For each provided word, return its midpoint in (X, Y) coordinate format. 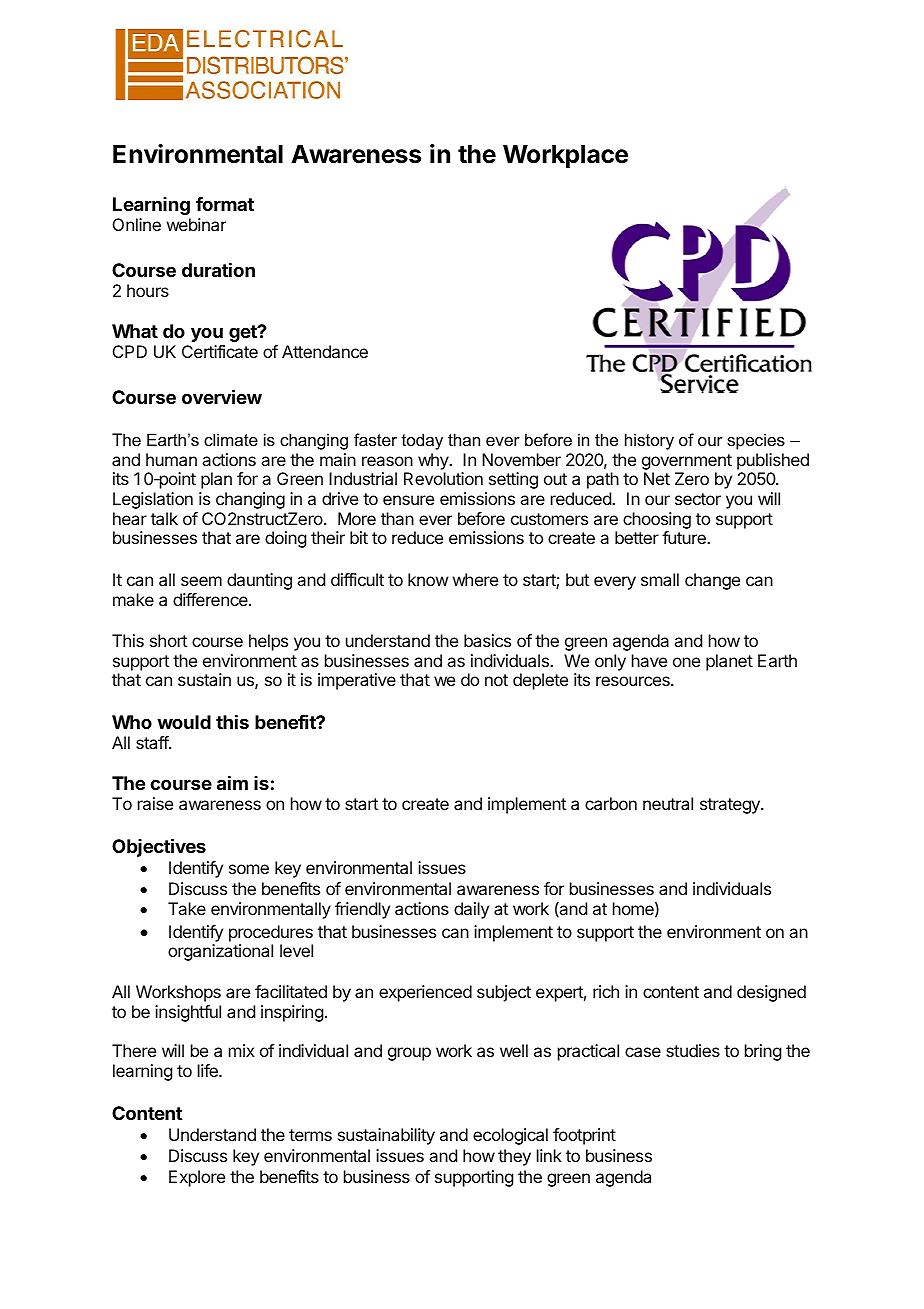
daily (471, 910)
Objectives (159, 847)
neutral (668, 803)
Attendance (325, 351)
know (428, 579)
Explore (197, 1178)
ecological (510, 1136)
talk (164, 518)
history (649, 441)
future (685, 537)
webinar (196, 224)
